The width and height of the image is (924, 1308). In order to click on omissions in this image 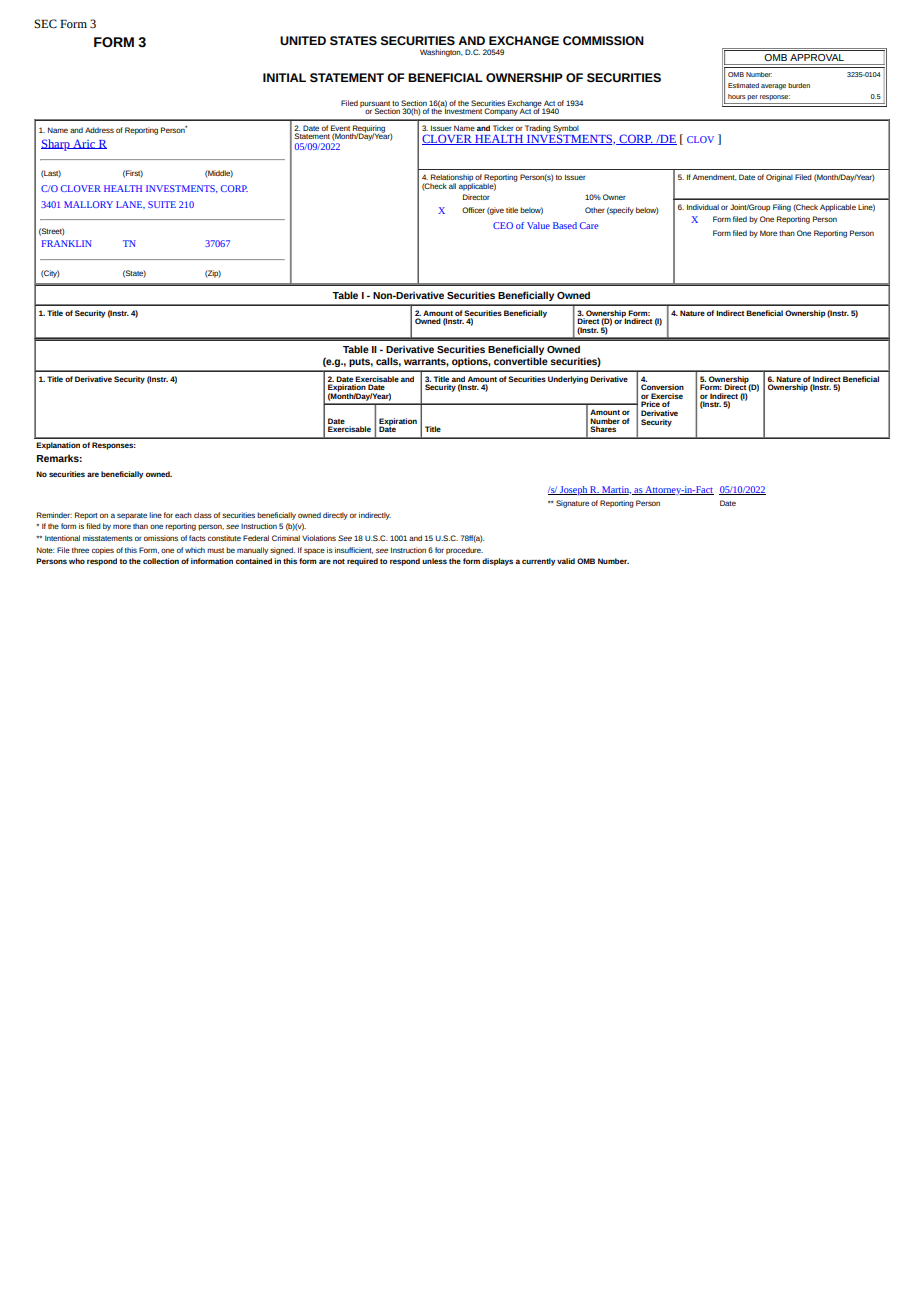, I will do `click(161, 538)`.
